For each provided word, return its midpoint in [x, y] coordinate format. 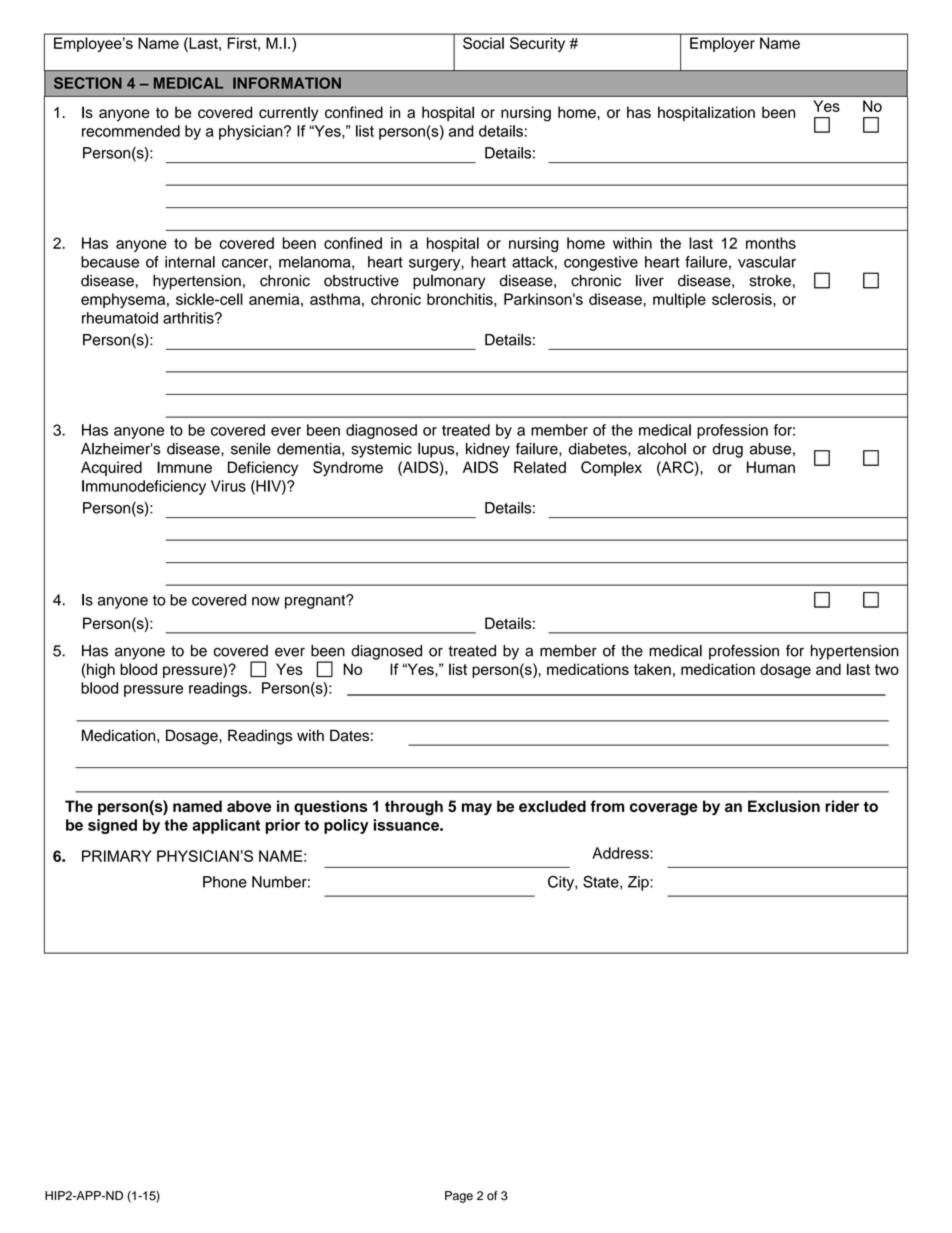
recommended [131, 131]
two [887, 669]
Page [459, 1197]
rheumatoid [120, 318]
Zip [639, 883]
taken [652, 669]
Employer [722, 44]
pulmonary [449, 282]
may [477, 809]
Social [483, 43]
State [602, 883]
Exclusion [784, 806]
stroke [770, 281]
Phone [225, 882]
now [266, 601]
